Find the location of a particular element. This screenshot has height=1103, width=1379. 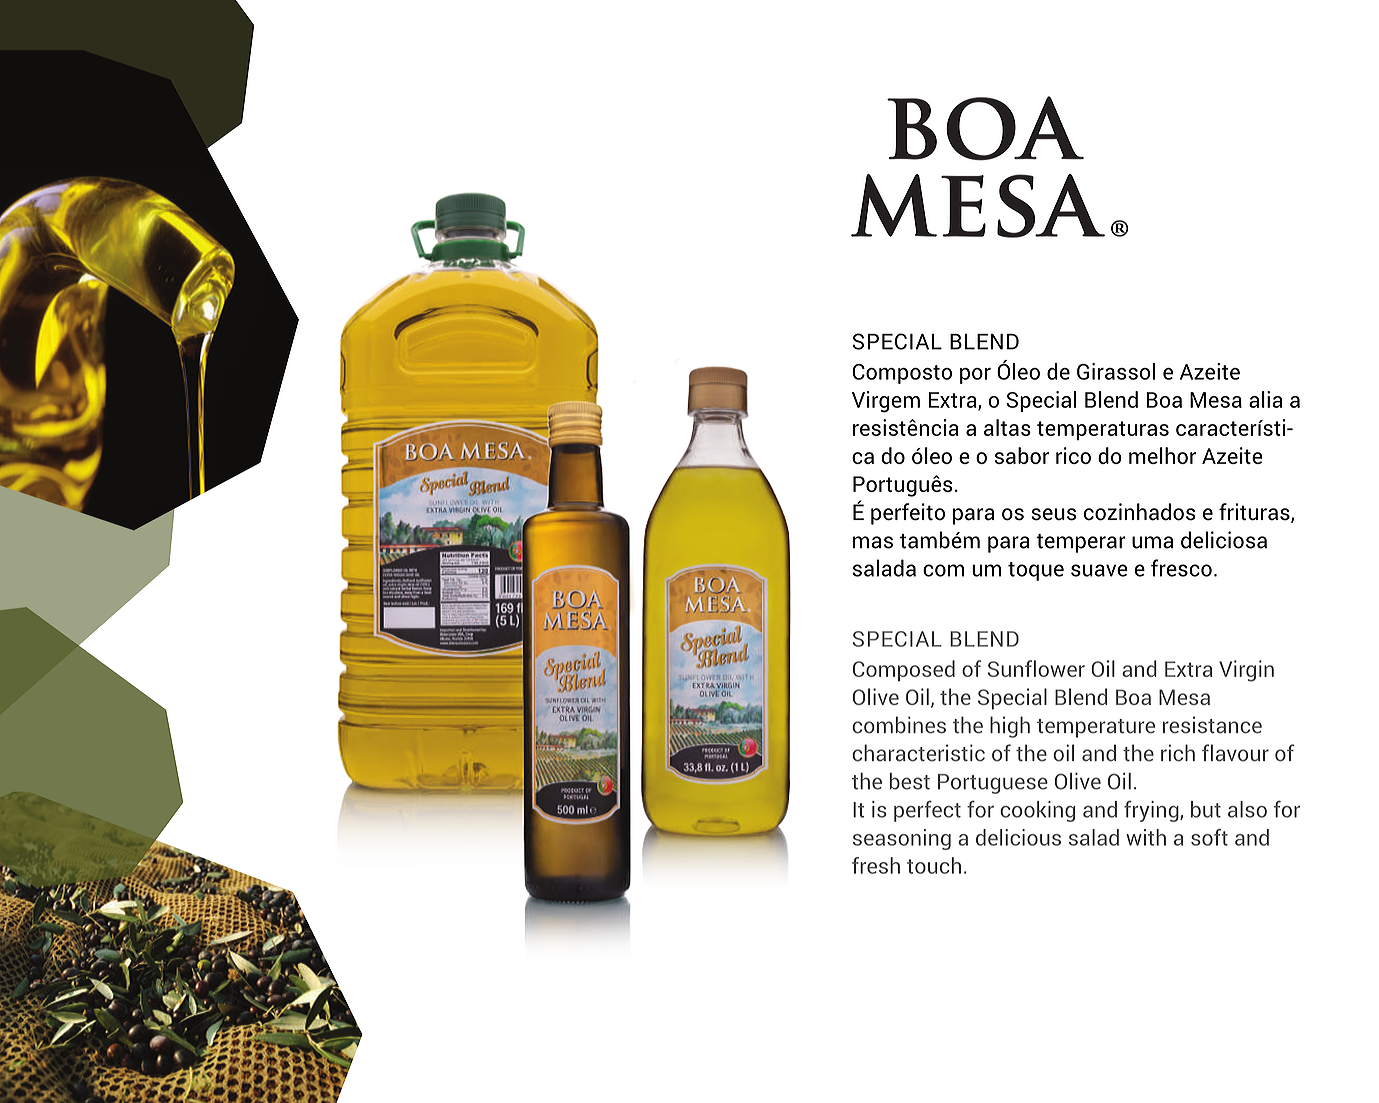

rico is located at coordinates (1073, 455).
